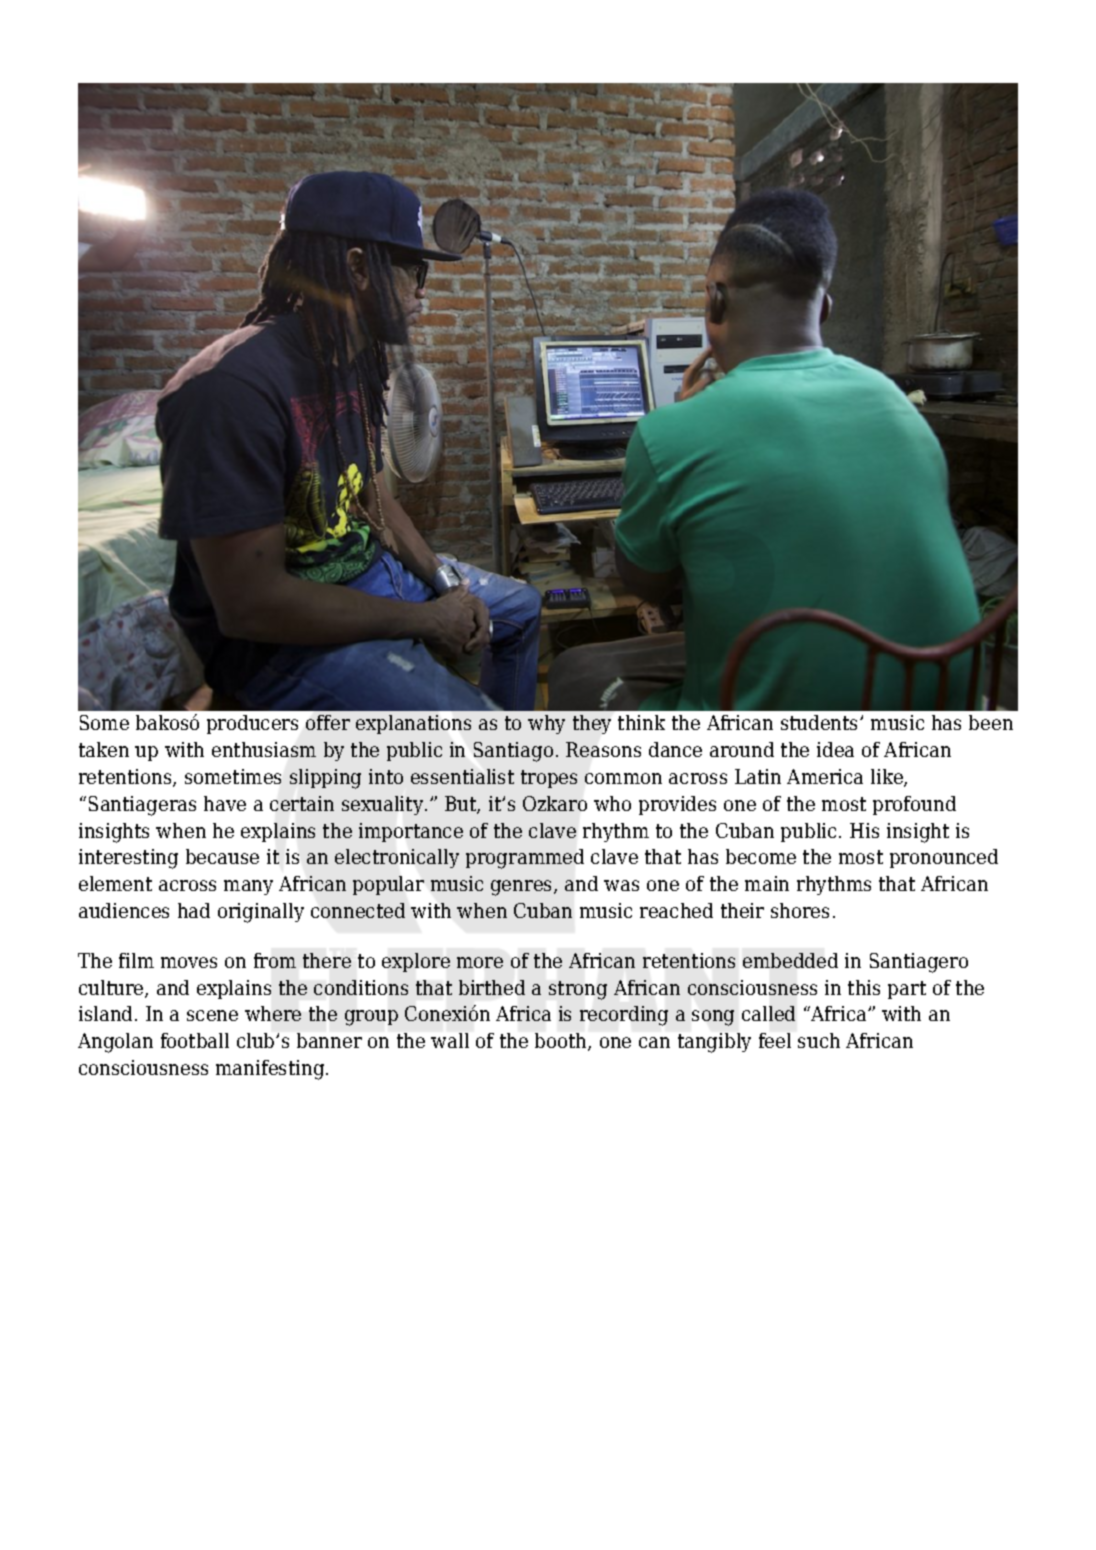 The image size is (1096, 1550). Describe the element at coordinates (252, 724) in the page. I see `producers` at that location.
